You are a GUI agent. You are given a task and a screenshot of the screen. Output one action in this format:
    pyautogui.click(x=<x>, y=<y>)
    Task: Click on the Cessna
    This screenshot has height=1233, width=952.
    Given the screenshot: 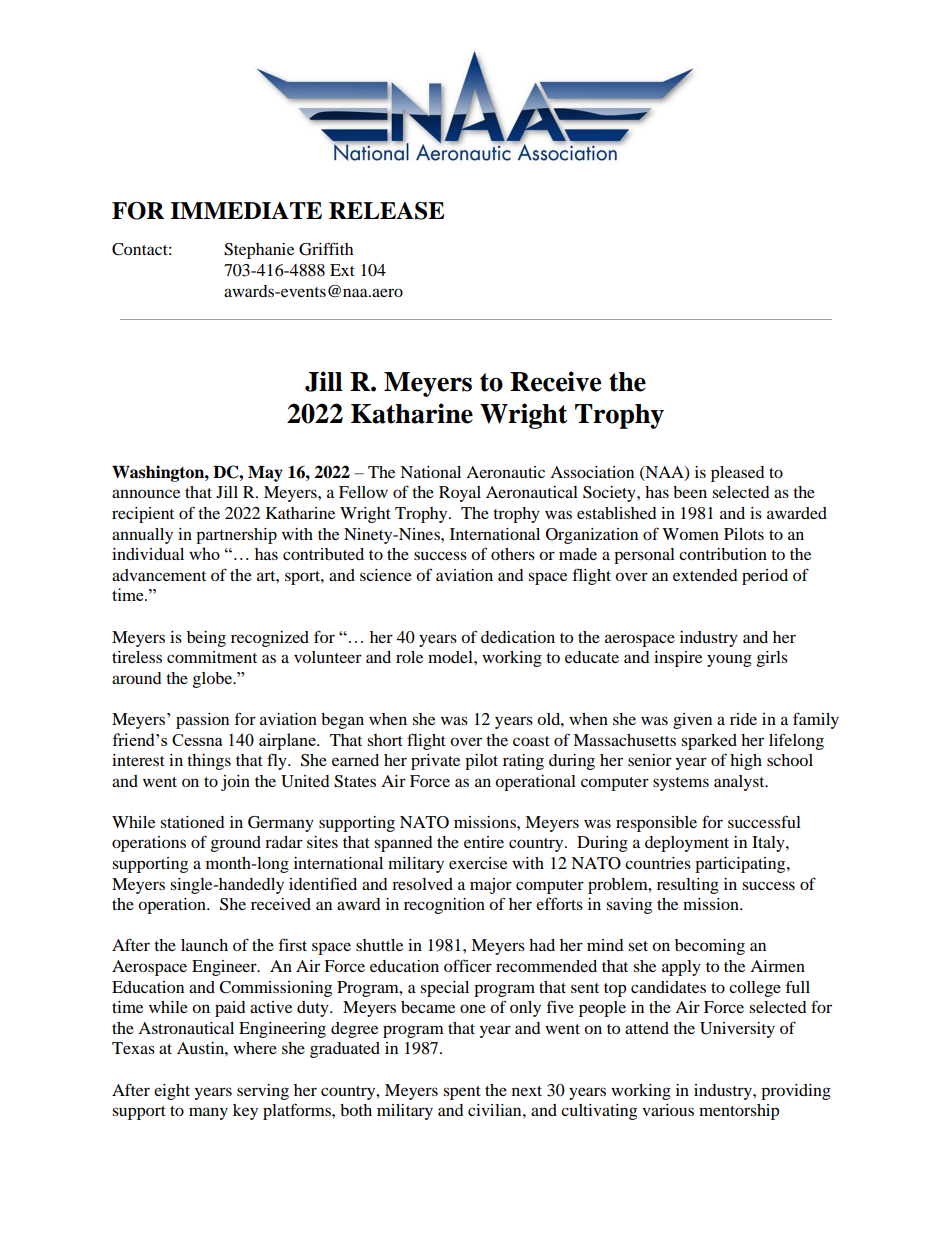 What is the action you would take?
    pyautogui.click(x=197, y=740)
